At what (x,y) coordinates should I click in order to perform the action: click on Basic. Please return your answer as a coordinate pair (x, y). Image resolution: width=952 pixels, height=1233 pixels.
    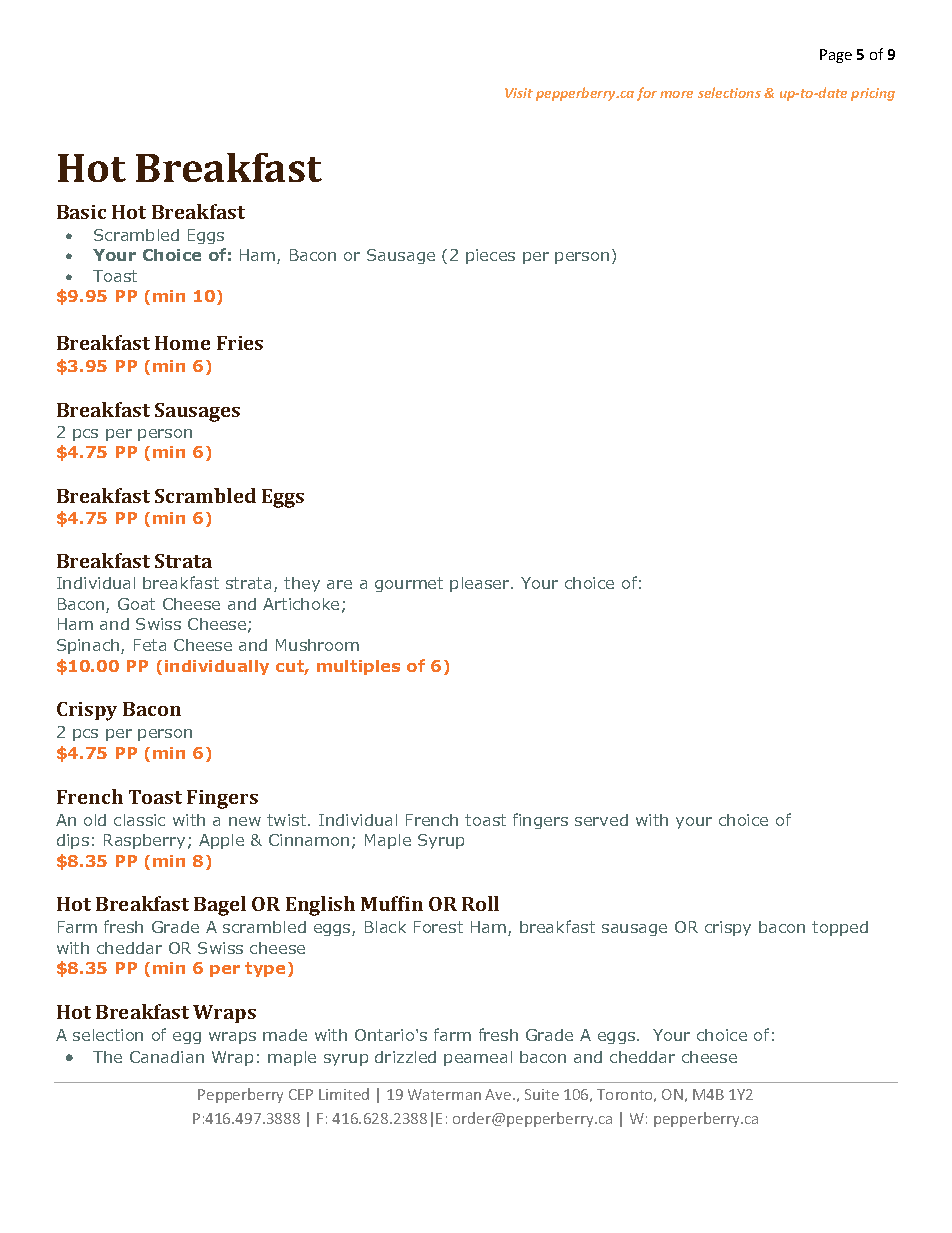
    Looking at the image, I should click on (81, 212).
